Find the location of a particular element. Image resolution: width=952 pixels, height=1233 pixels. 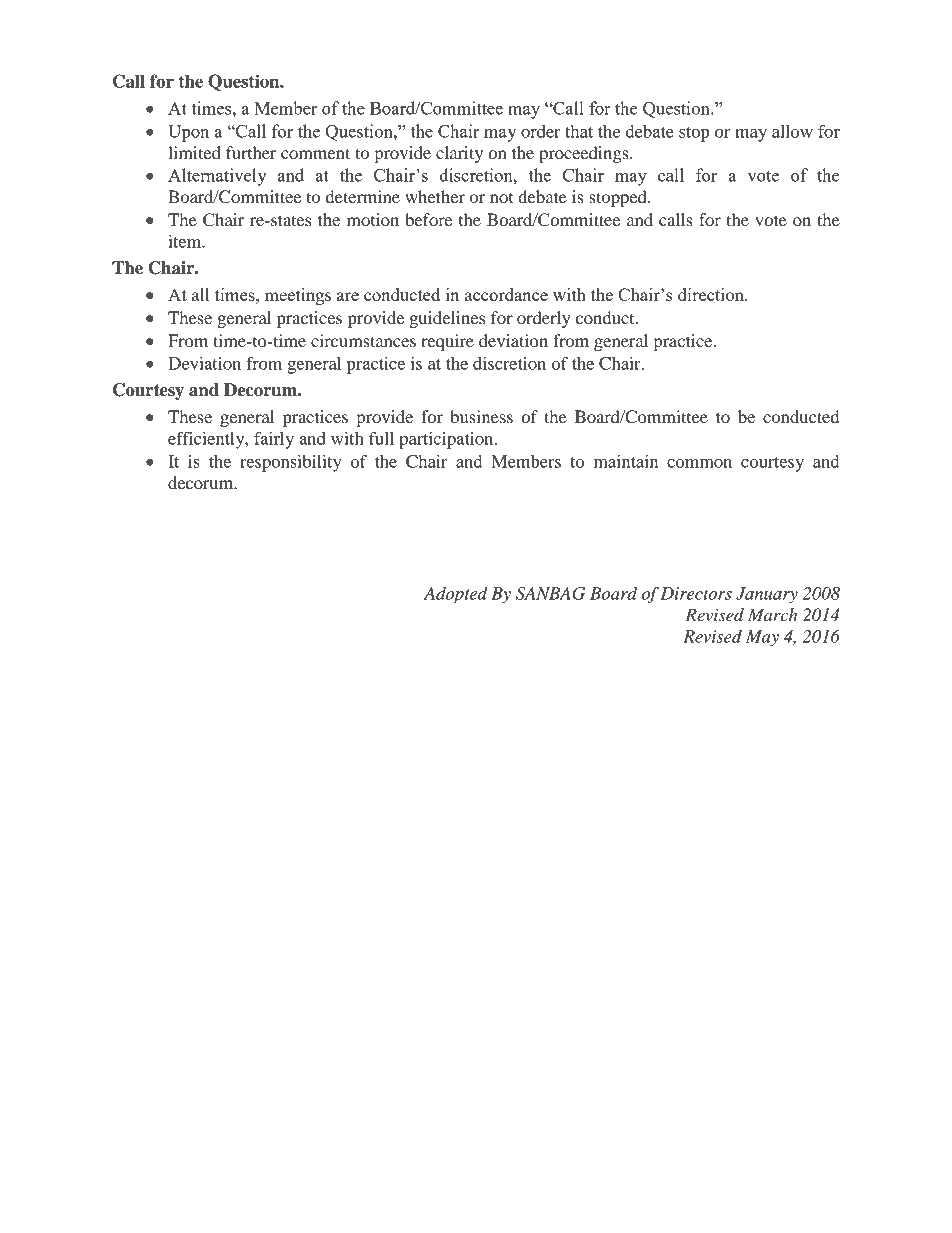

participation is located at coordinates (447, 440).
